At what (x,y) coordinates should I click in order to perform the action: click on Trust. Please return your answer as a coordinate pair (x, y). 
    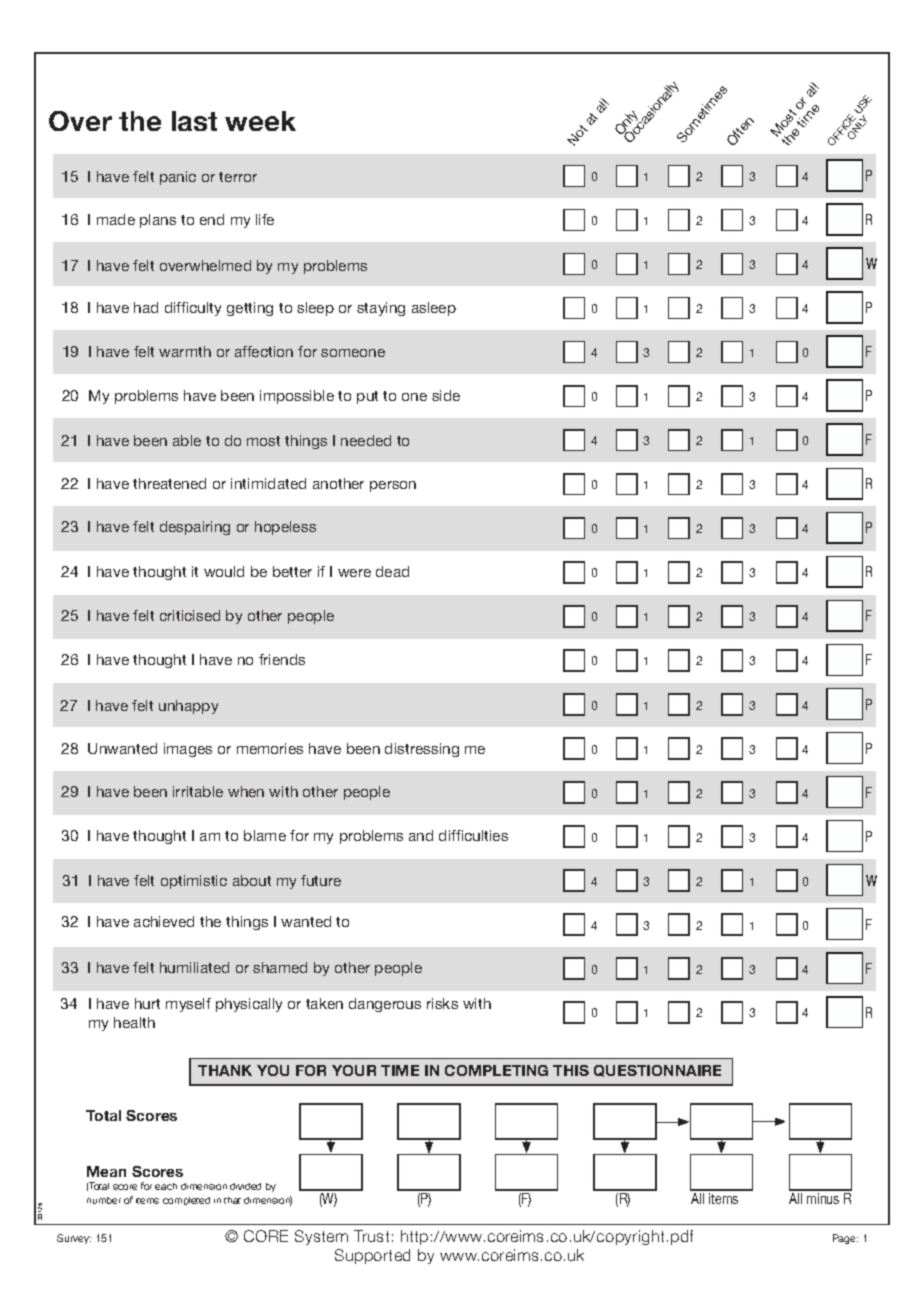
    Looking at the image, I should click on (371, 1236).
